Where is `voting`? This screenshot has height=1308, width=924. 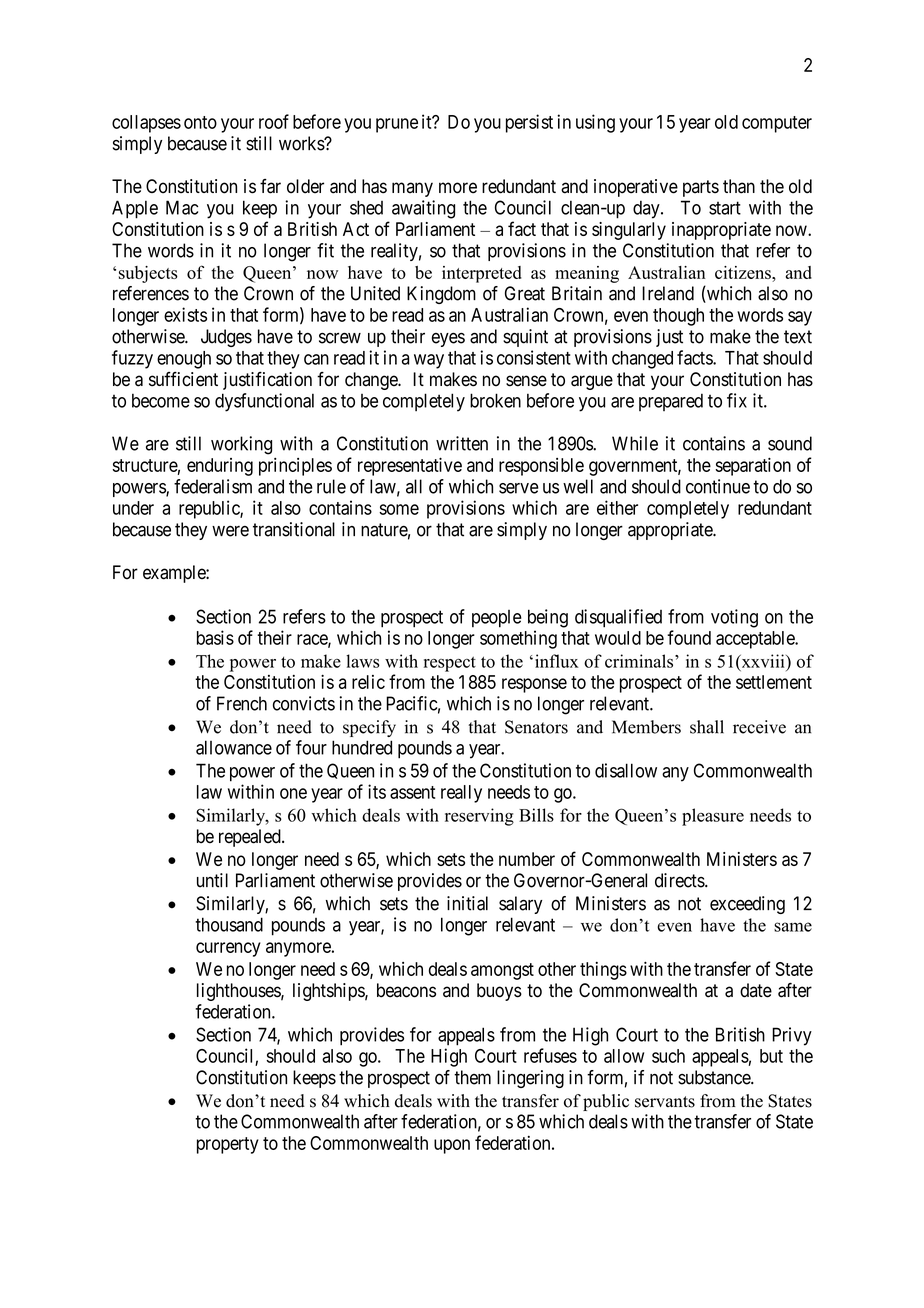
voting is located at coordinates (734, 618).
